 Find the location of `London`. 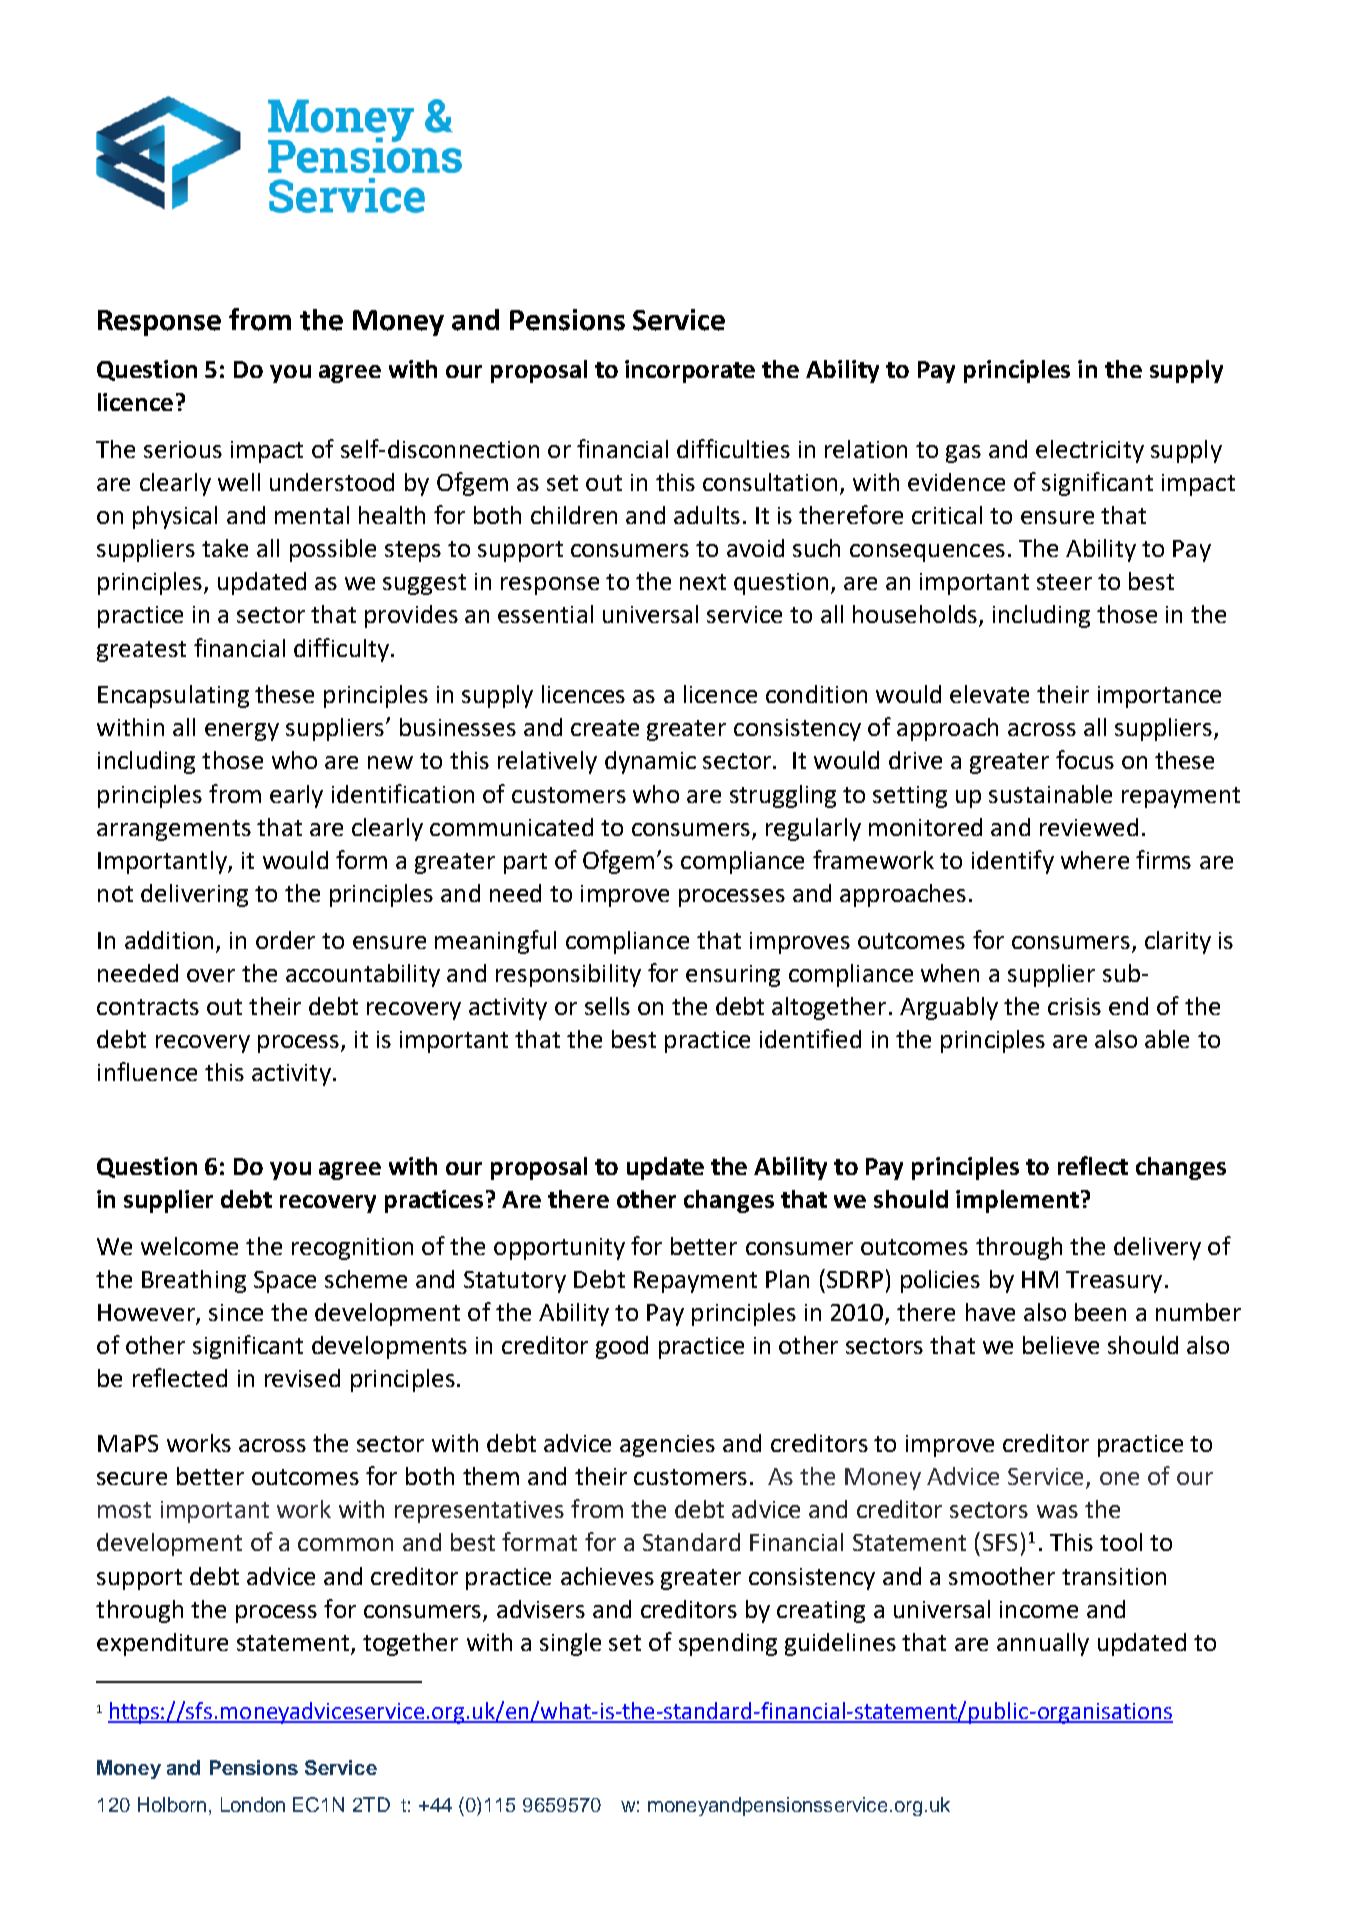

London is located at coordinates (253, 1804).
